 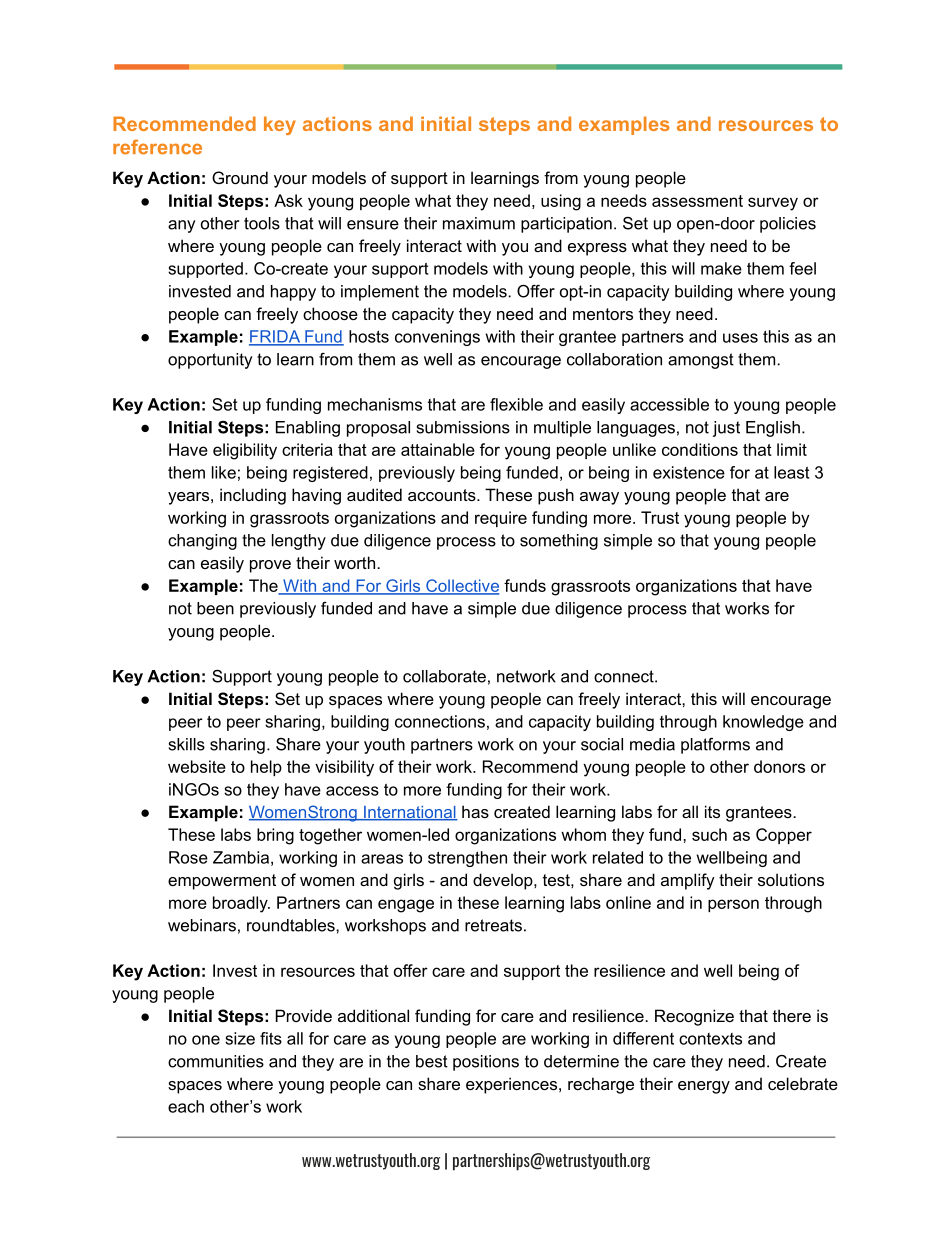 I want to click on communities, so click(x=216, y=1061).
